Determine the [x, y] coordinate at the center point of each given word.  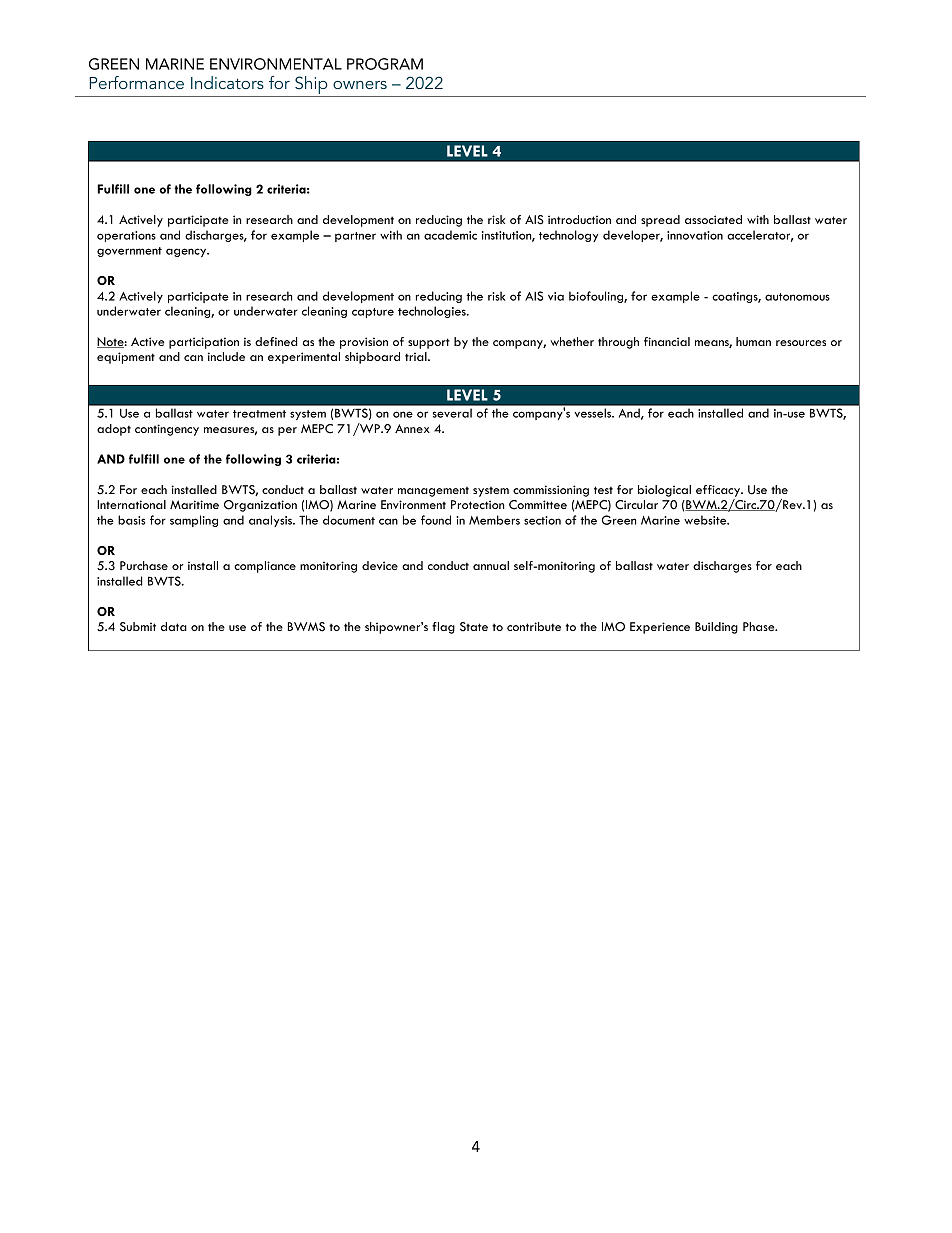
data [174, 626]
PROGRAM [385, 64]
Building [716, 628]
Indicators [227, 82]
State [474, 627]
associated [713, 219]
